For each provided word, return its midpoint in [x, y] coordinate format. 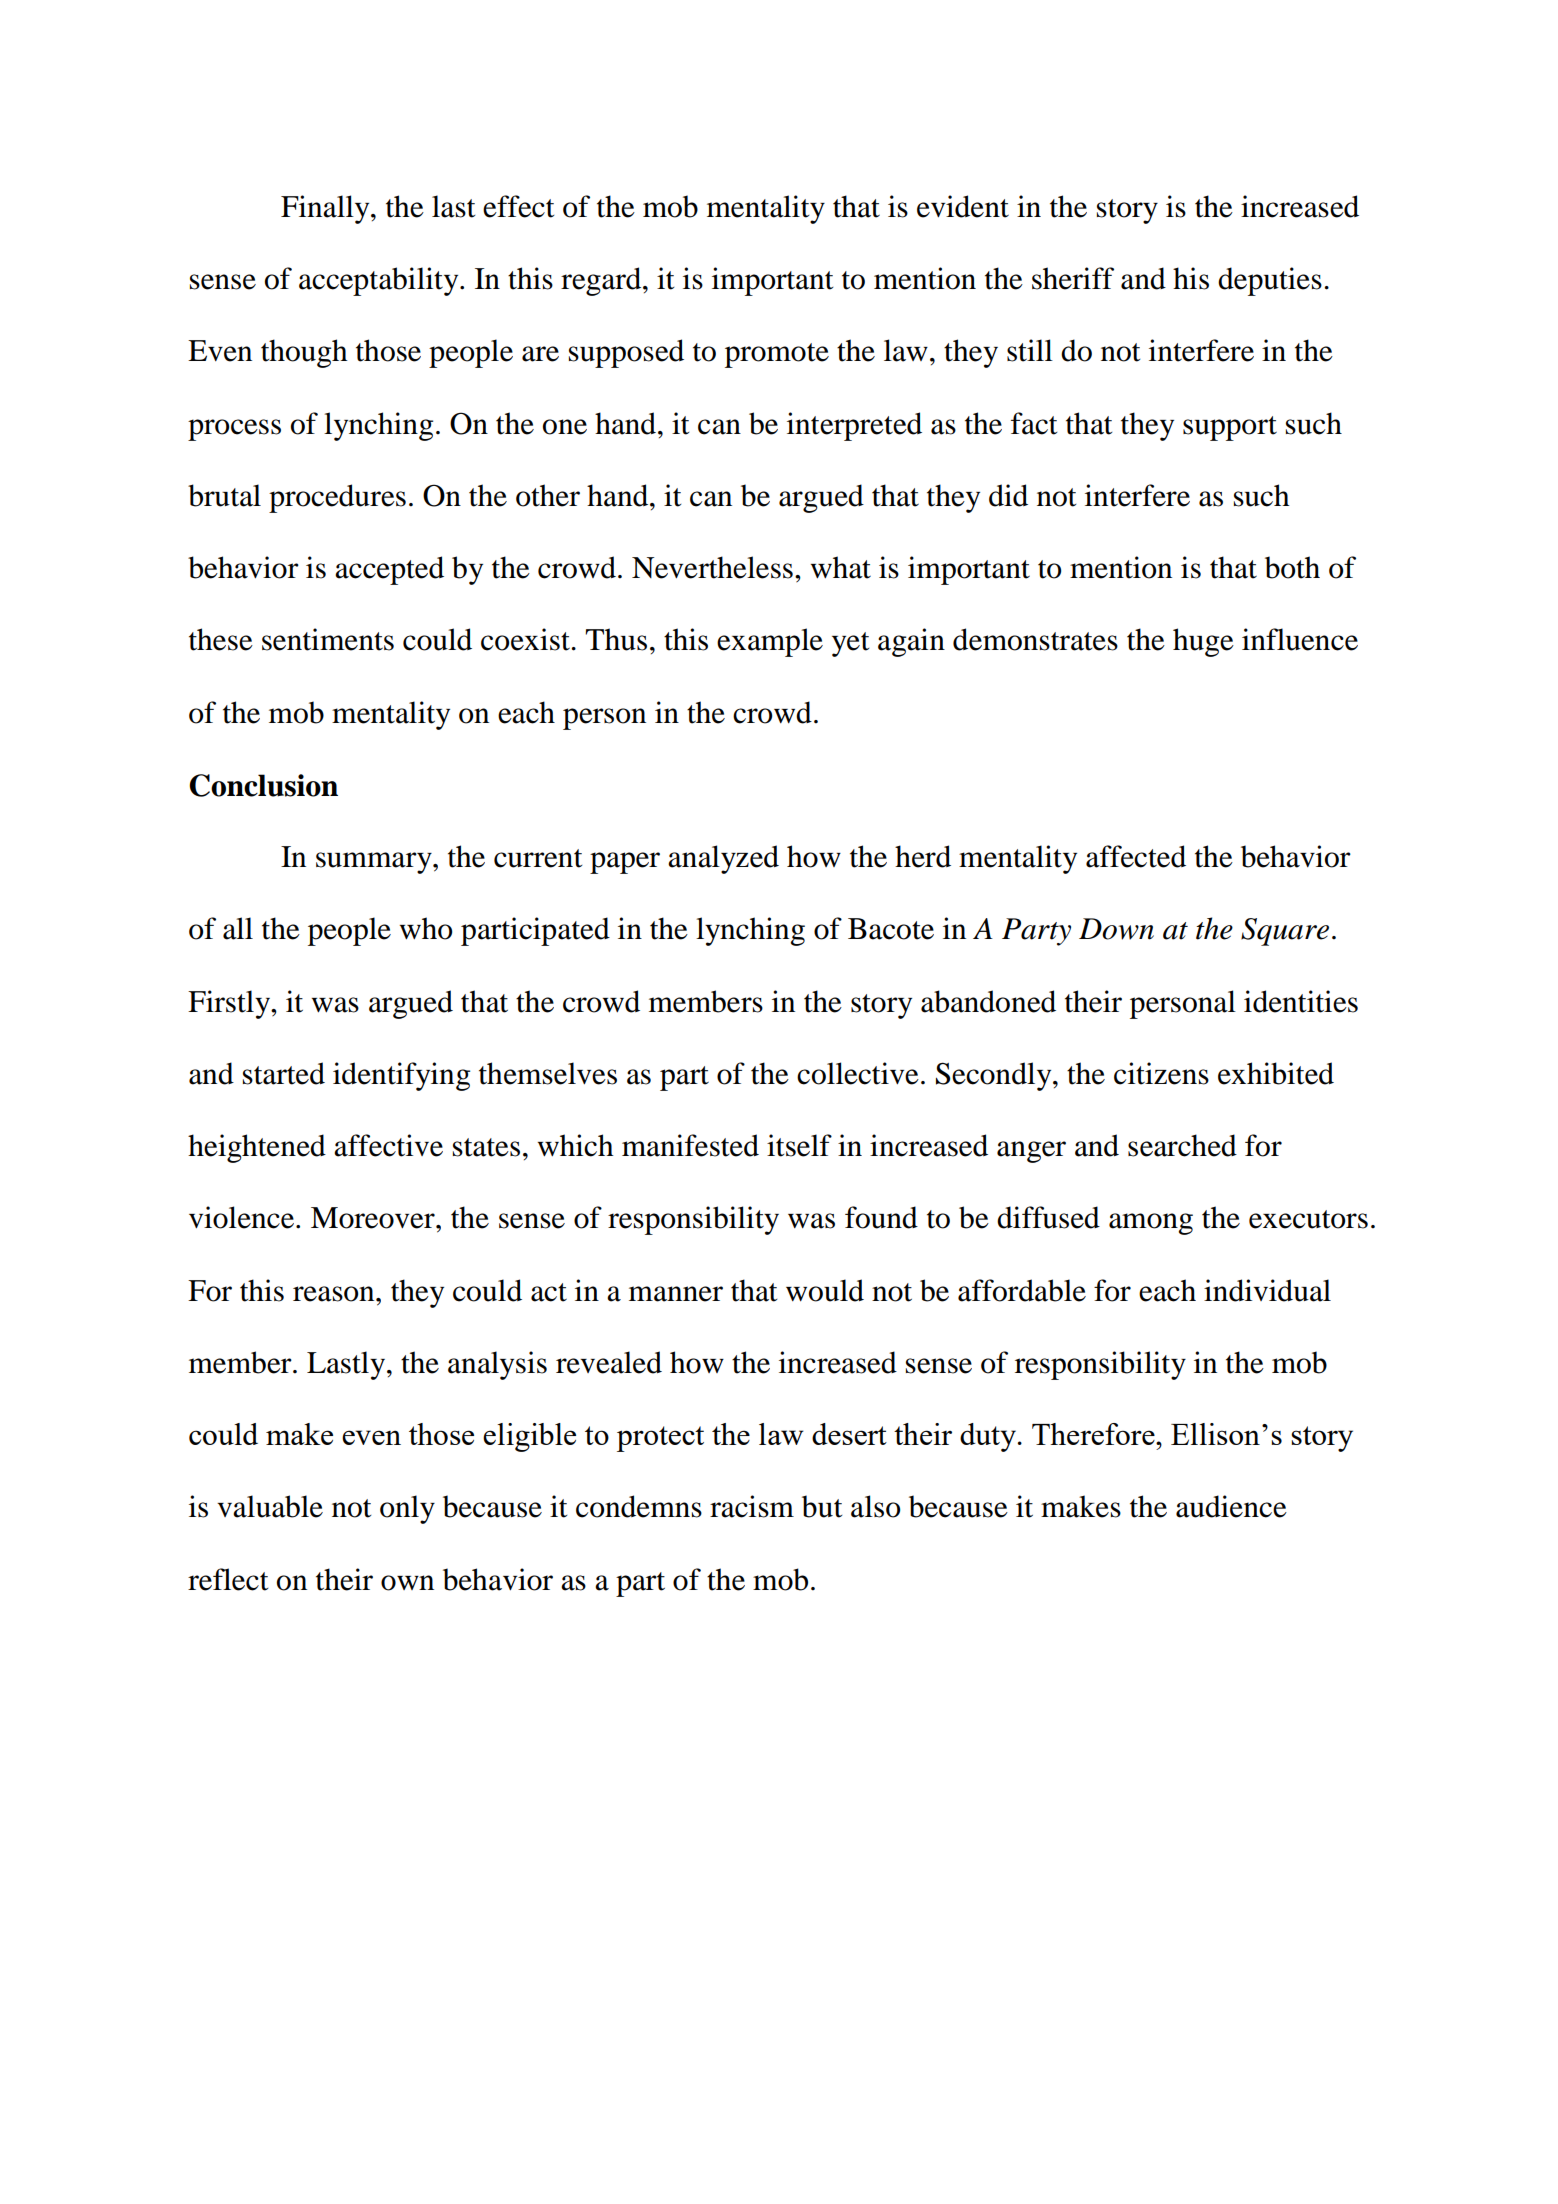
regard [602, 281]
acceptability [380, 281]
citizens [1161, 1073]
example [770, 642]
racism [752, 1506]
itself [799, 1145]
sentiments [328, 639]
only [407, 1509]
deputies [1270, 281]
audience [1231, 1506]
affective [388, 1145]
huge [1203, 642]
